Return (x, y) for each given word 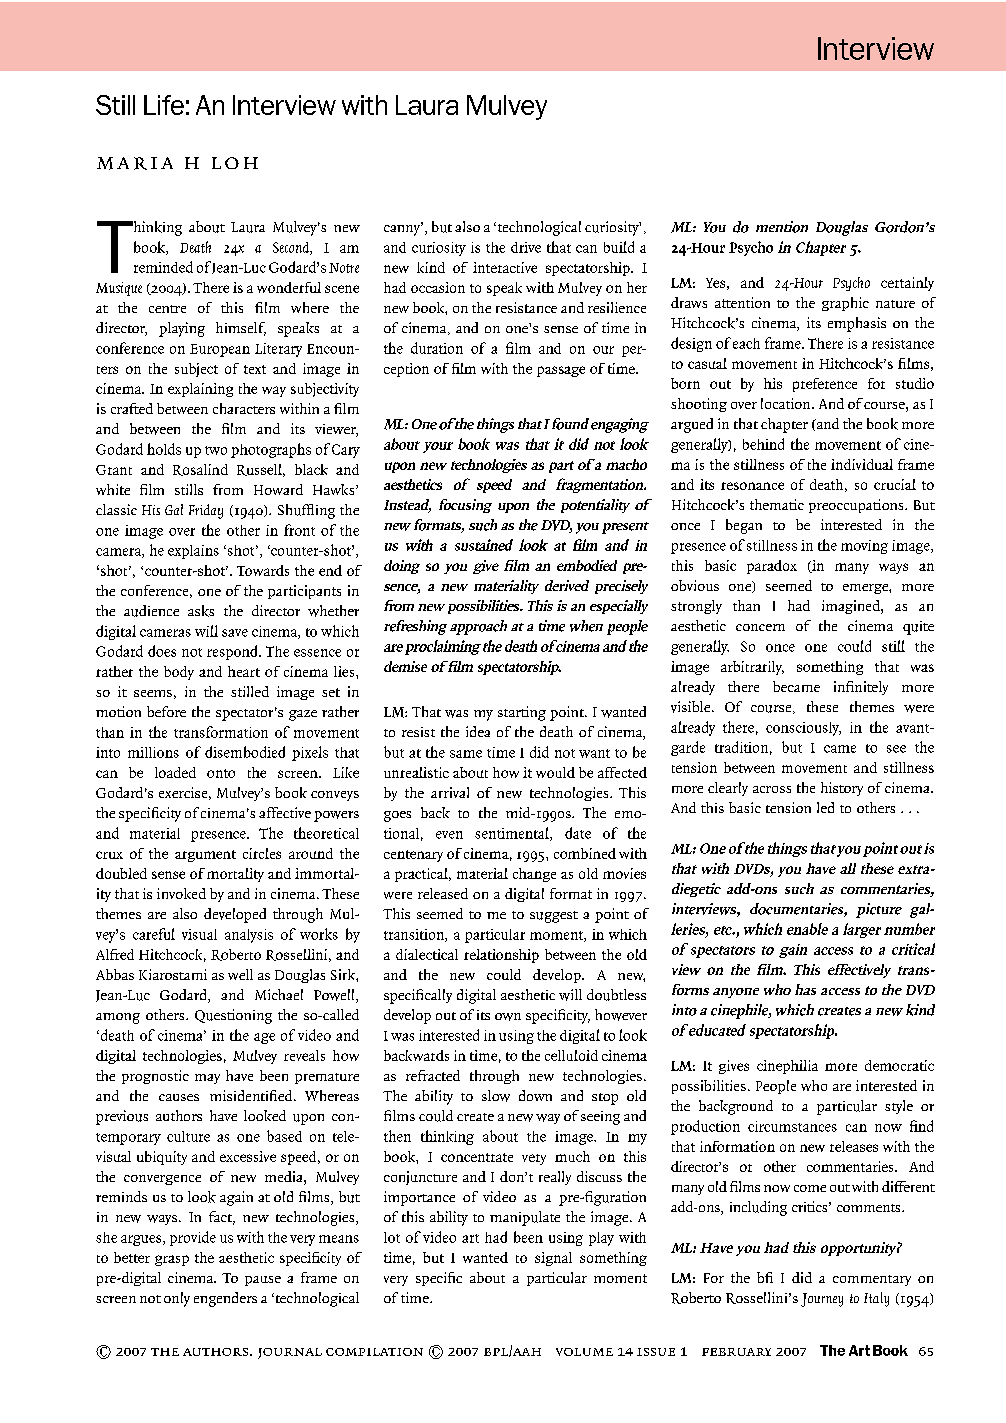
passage (561, 371)
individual (862, 464)
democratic (899, 1065)
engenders (225, 1299)
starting (522, 713)
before (166, 711)
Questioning (233, 1016)
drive (526, 247)
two (216, 450)
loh (235, 163)
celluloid (571, 1055)
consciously (803, 729)
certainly (907, 284)
